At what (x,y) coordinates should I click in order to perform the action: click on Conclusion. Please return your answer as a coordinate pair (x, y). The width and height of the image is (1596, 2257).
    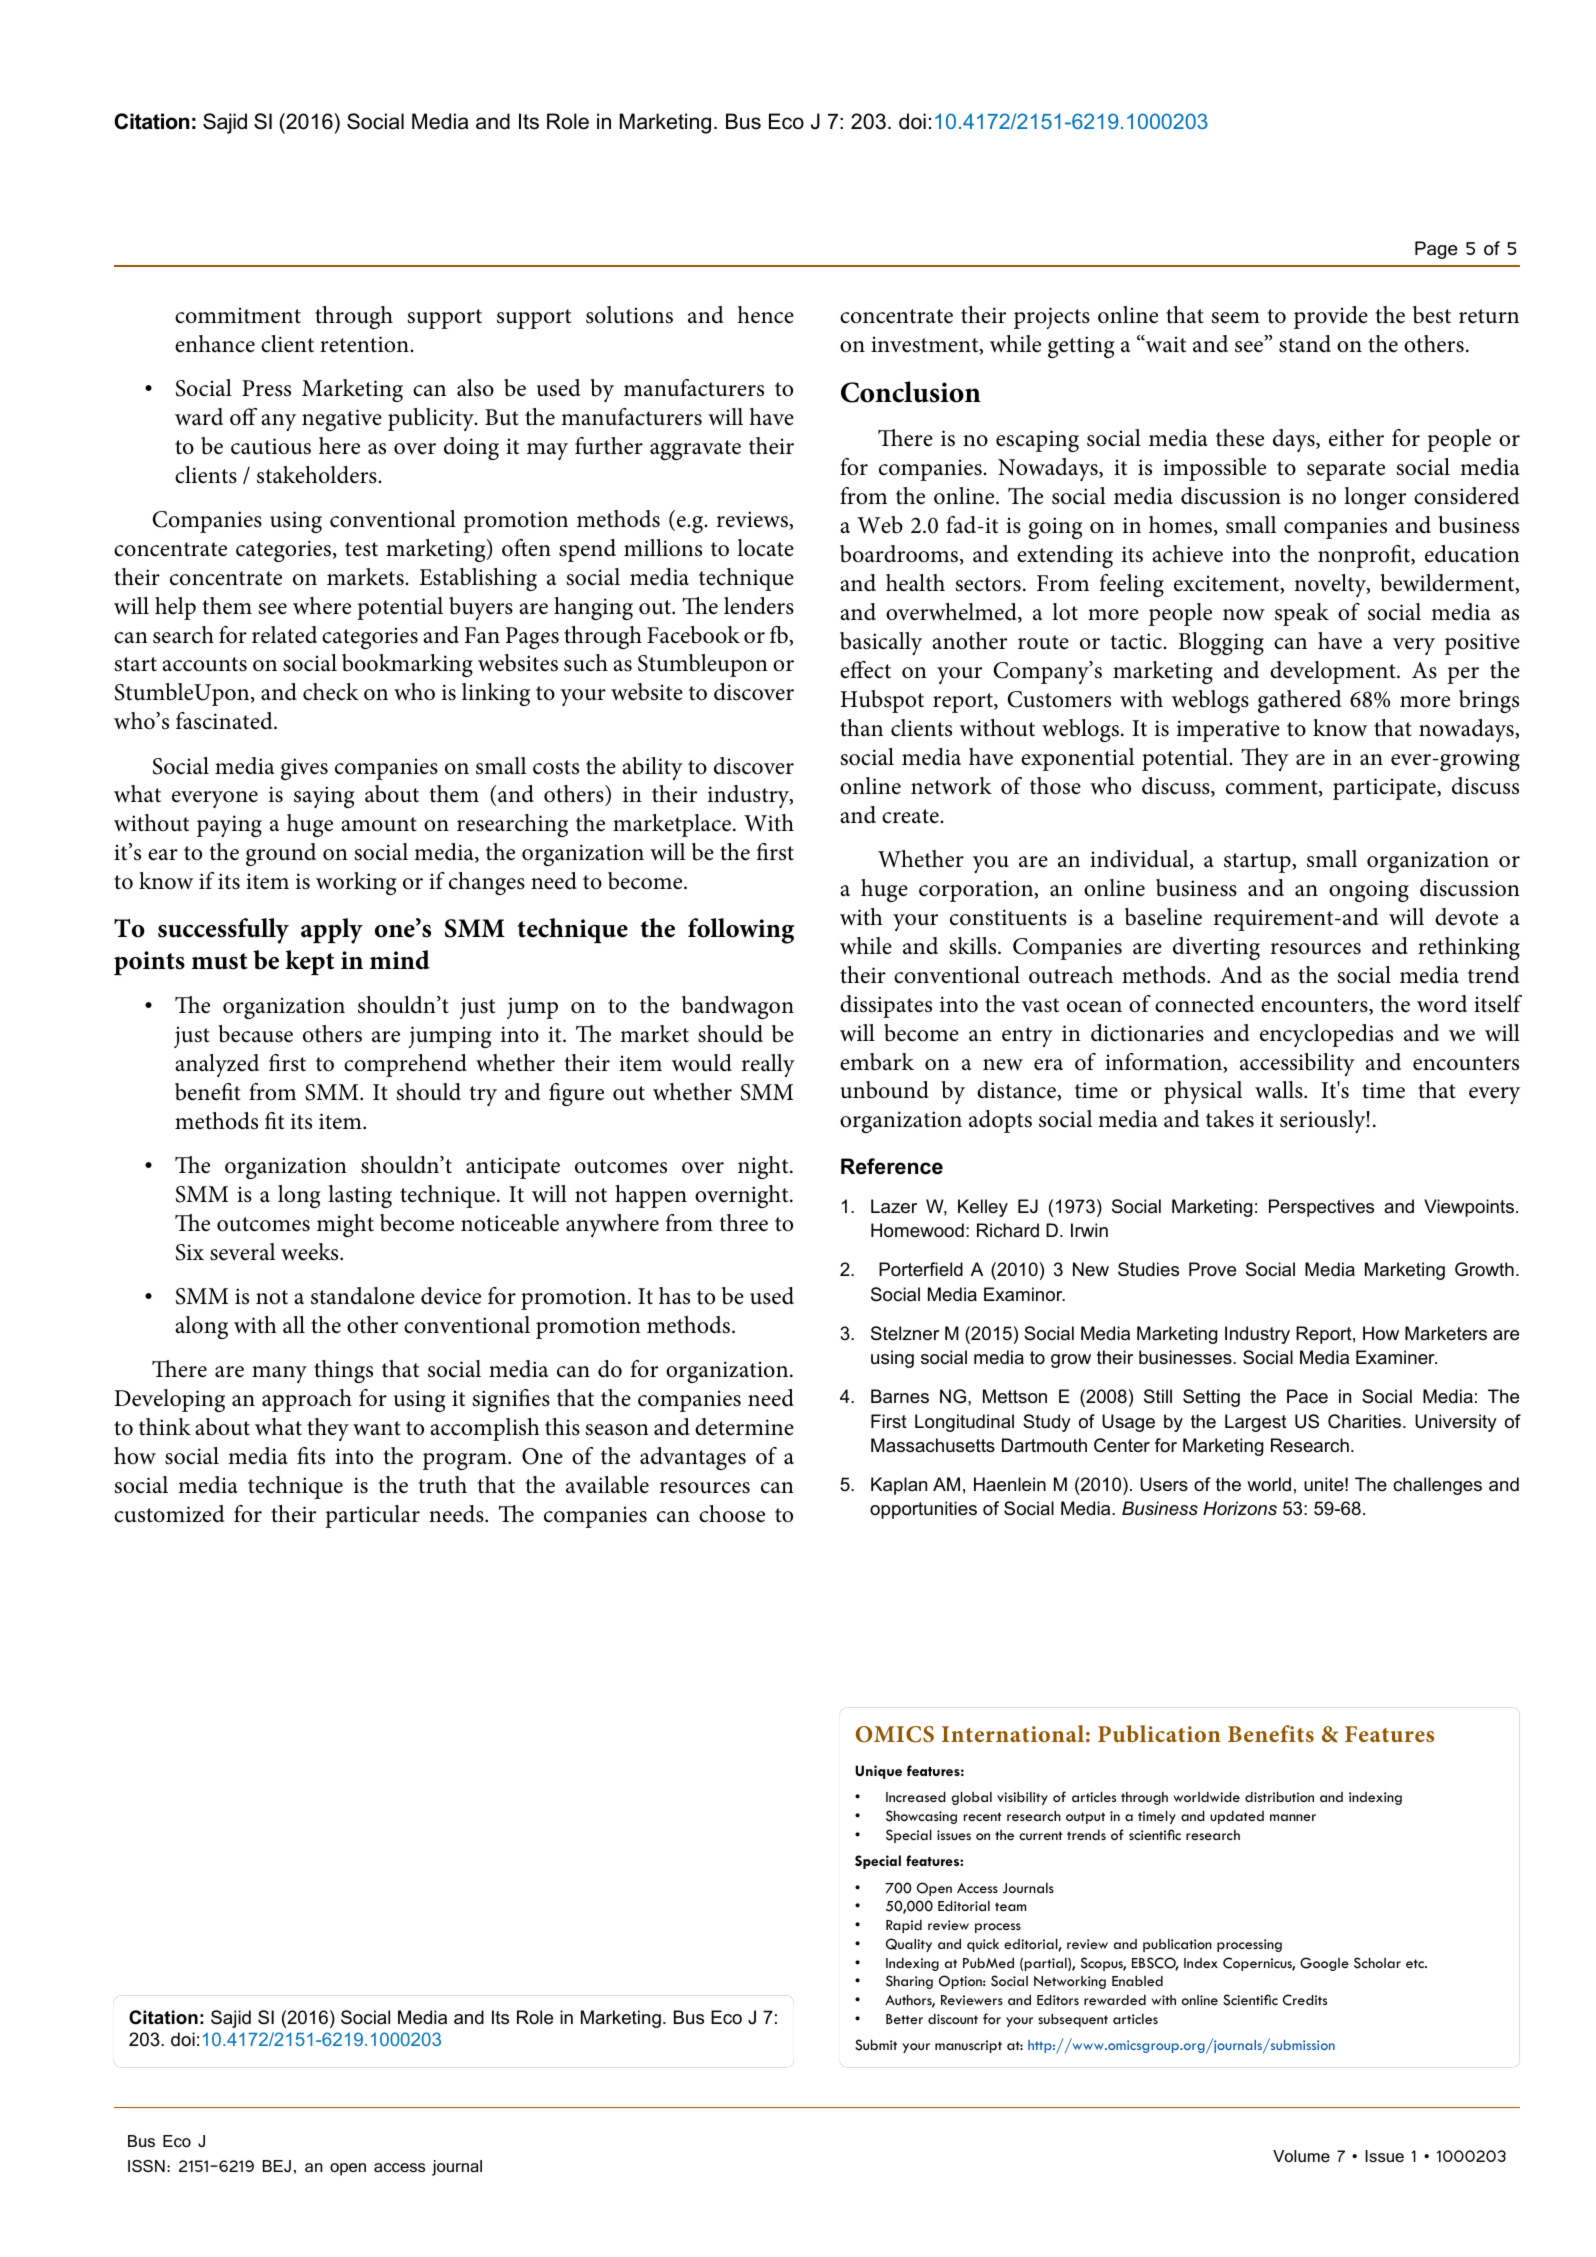
    Looking at the image, I should click on (911, 392).
